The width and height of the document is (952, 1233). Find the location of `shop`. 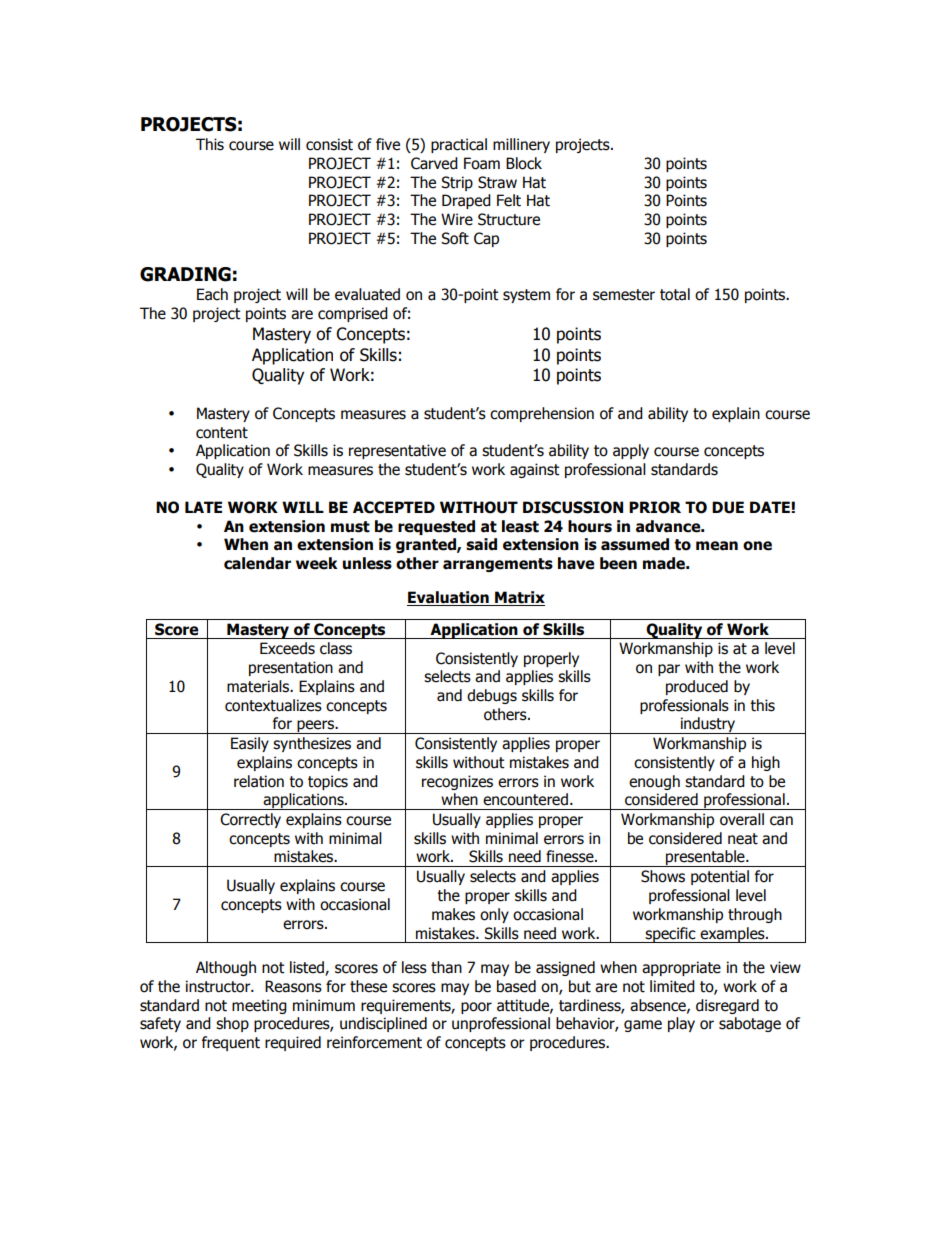

shop is located at coordinates (232, 1024).
